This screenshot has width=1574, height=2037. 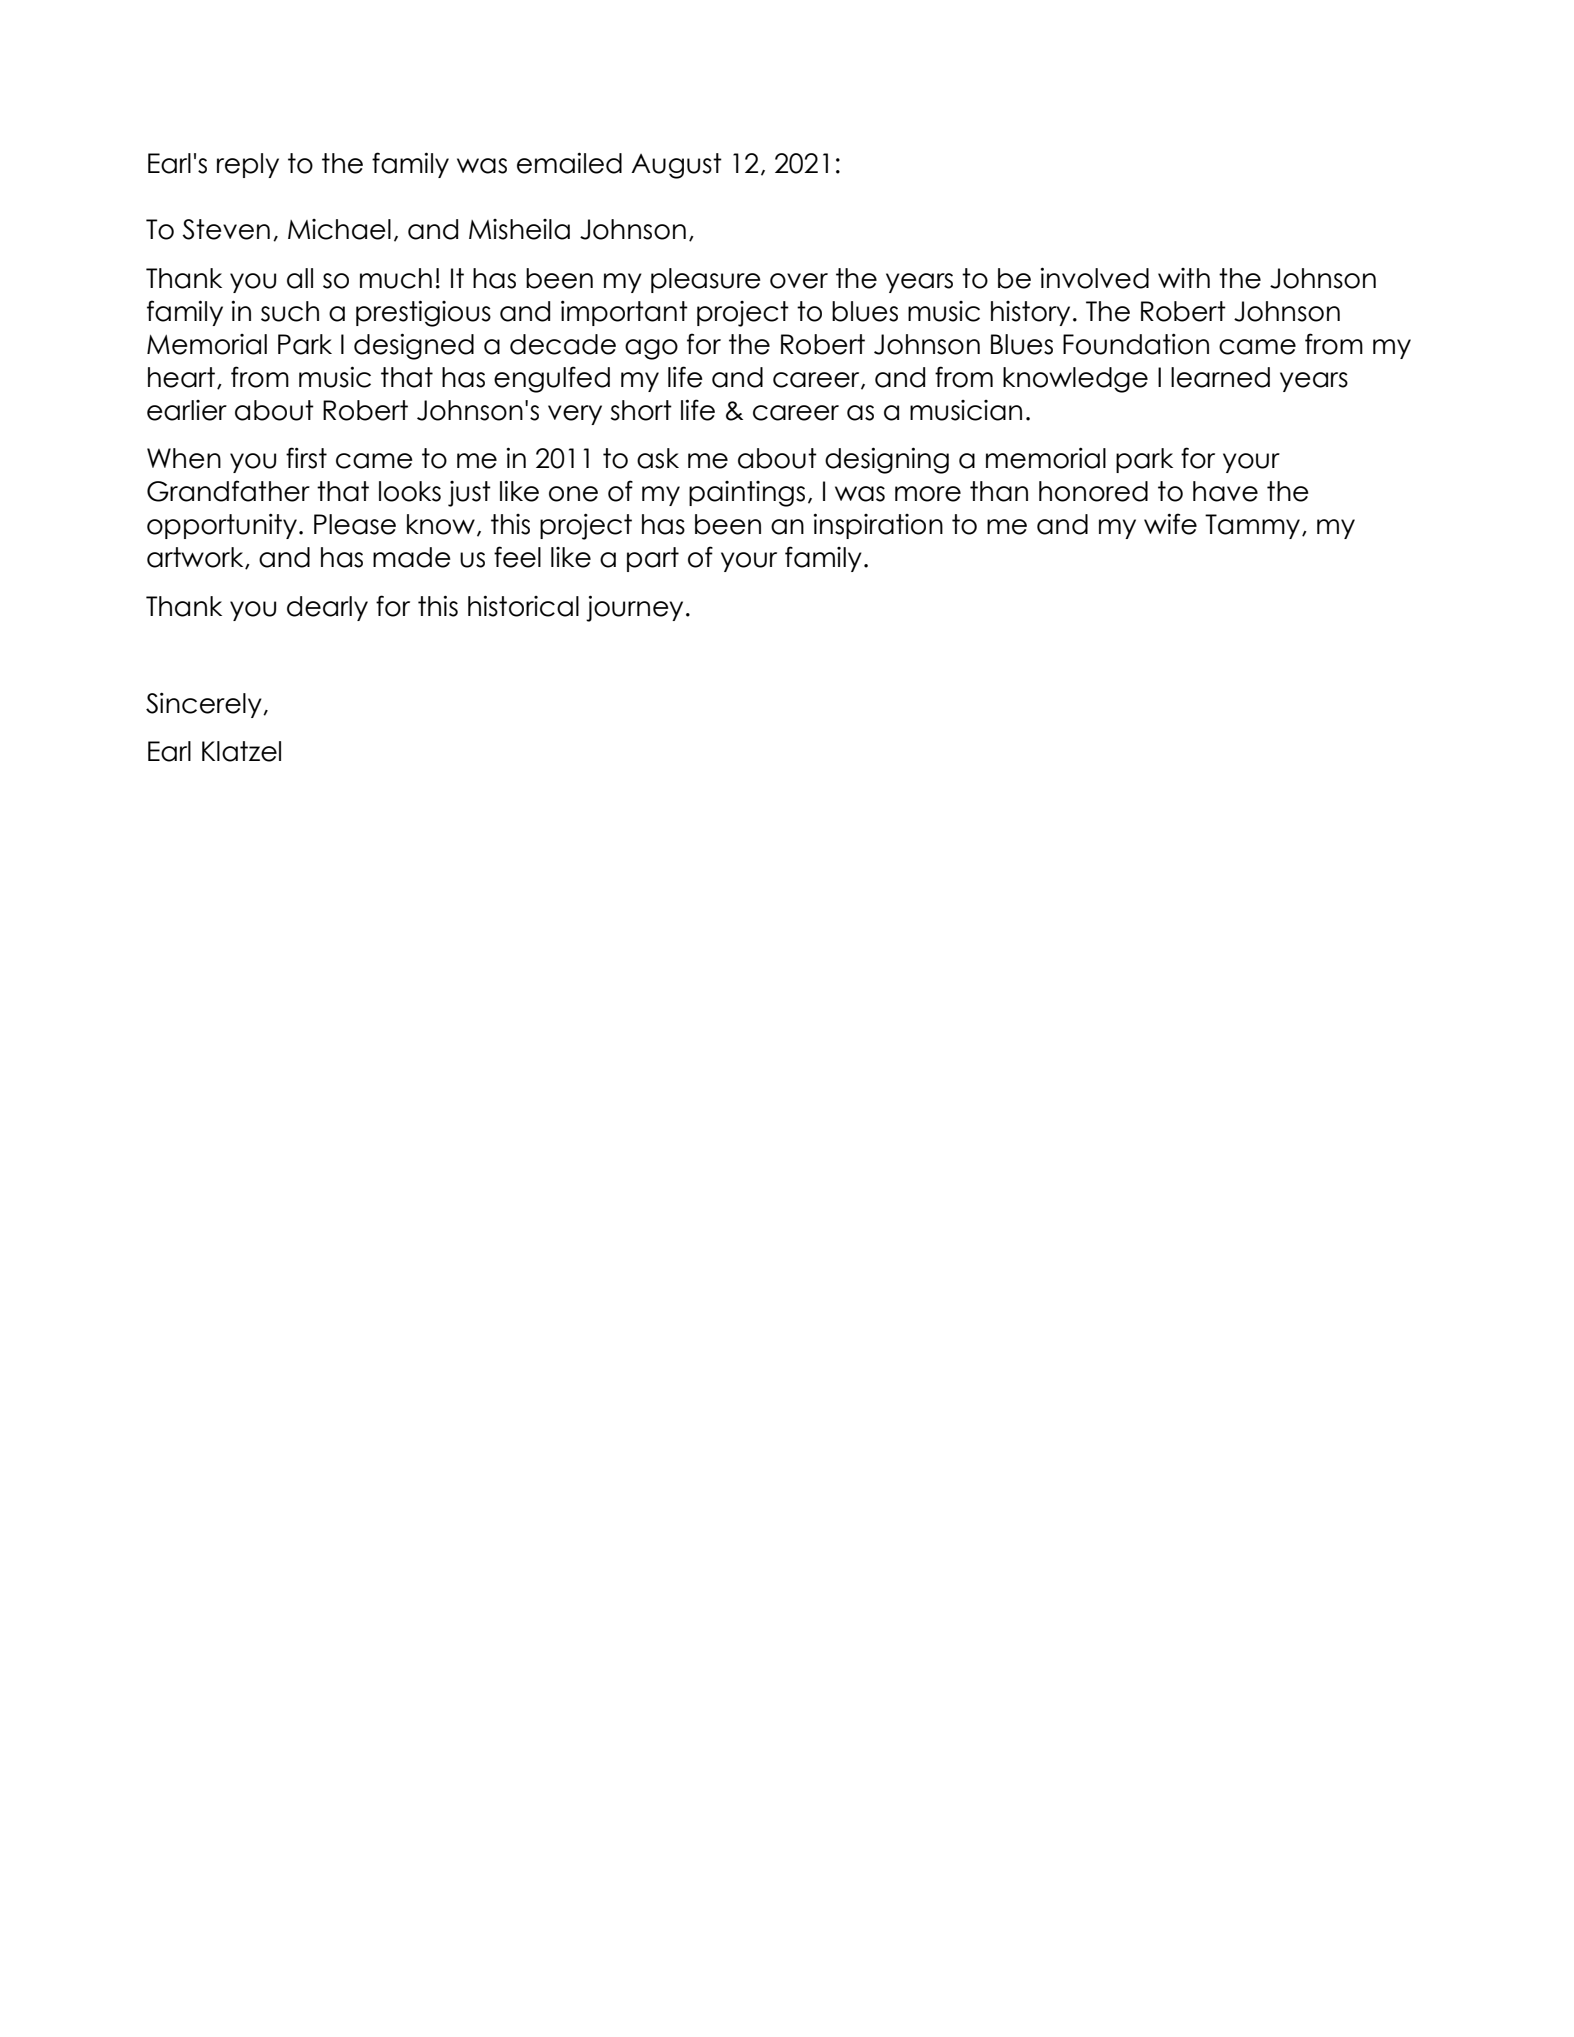 I want to click on August, so click(x=676, y=166).
